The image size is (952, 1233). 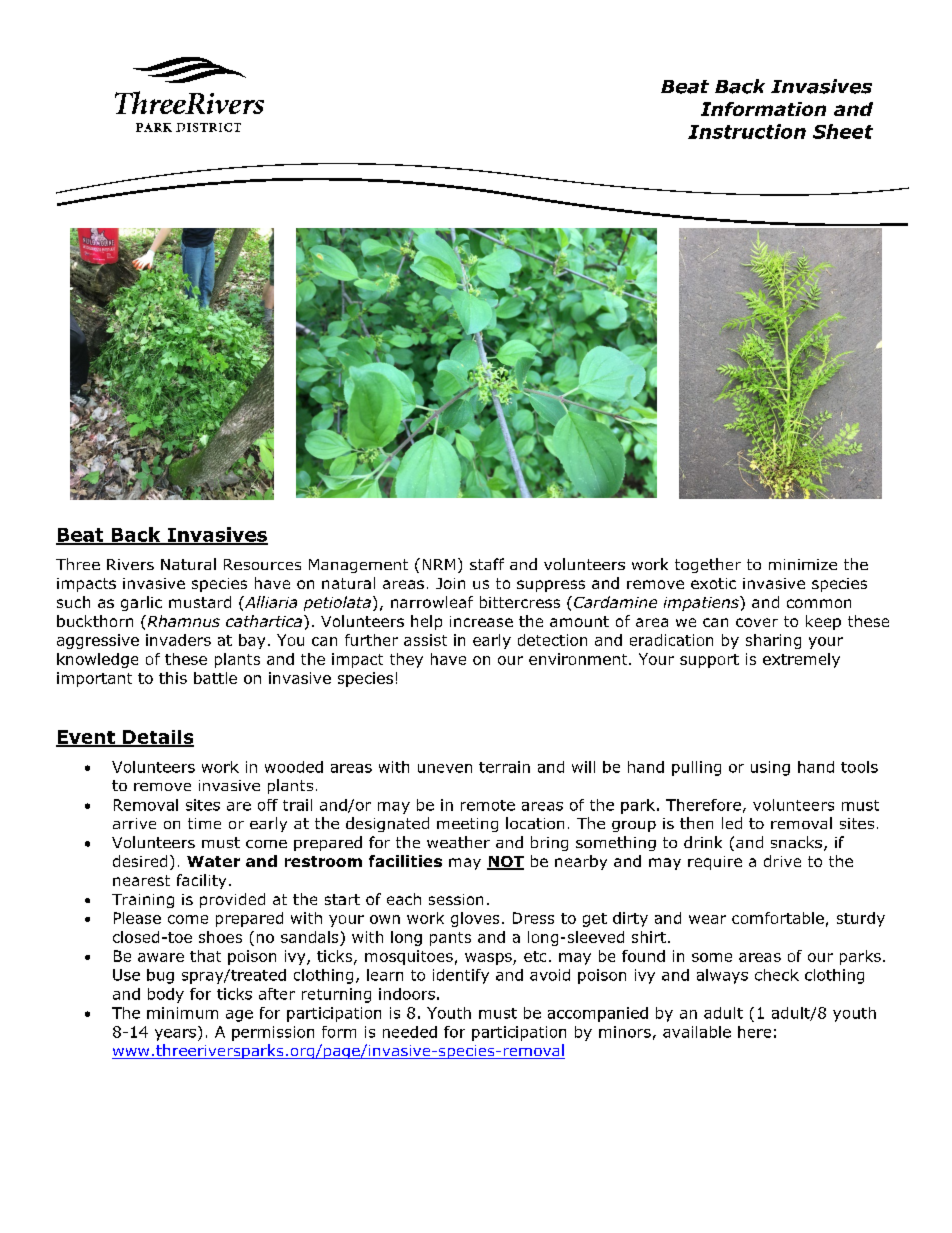 What do you see at coordinates (406, 660) in the image?
I see `they` at bounding box center [406, 660].
